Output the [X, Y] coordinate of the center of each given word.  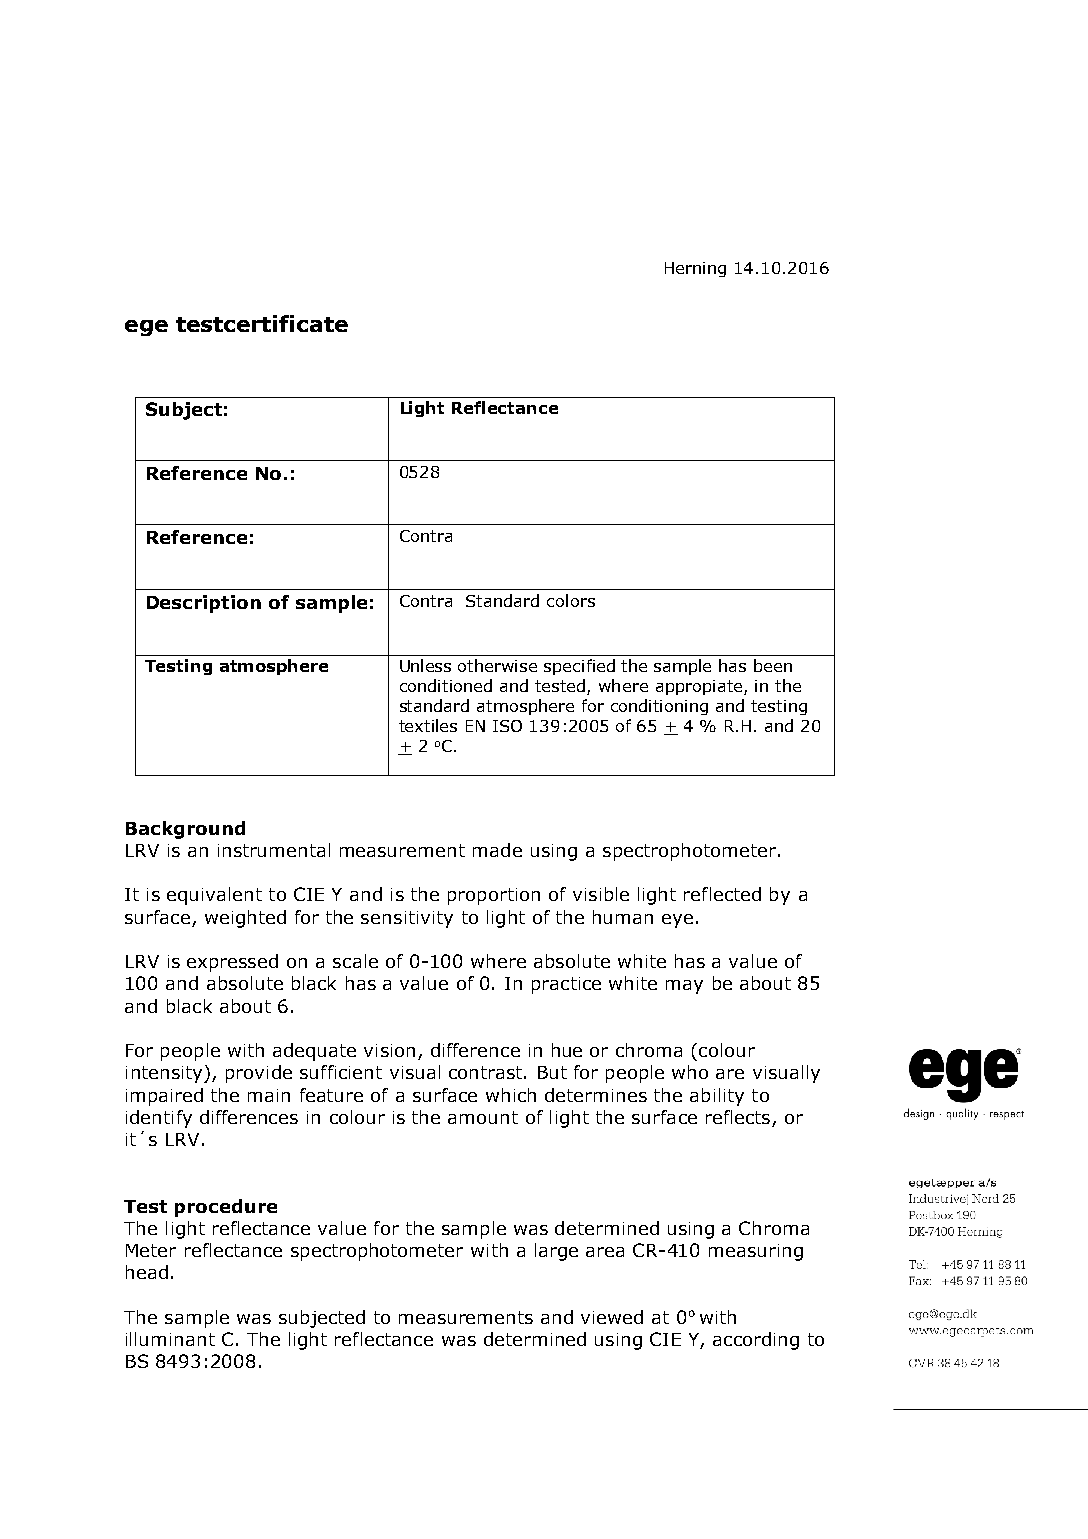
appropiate [700, 687]
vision [389, 1050]
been [773, 665]
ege [146, 328]
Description [204, 604]
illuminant [170, 1339]
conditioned [446, 685]
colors [571, 600]
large [556, 1252]
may [684, 987]
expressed [232, 963]
